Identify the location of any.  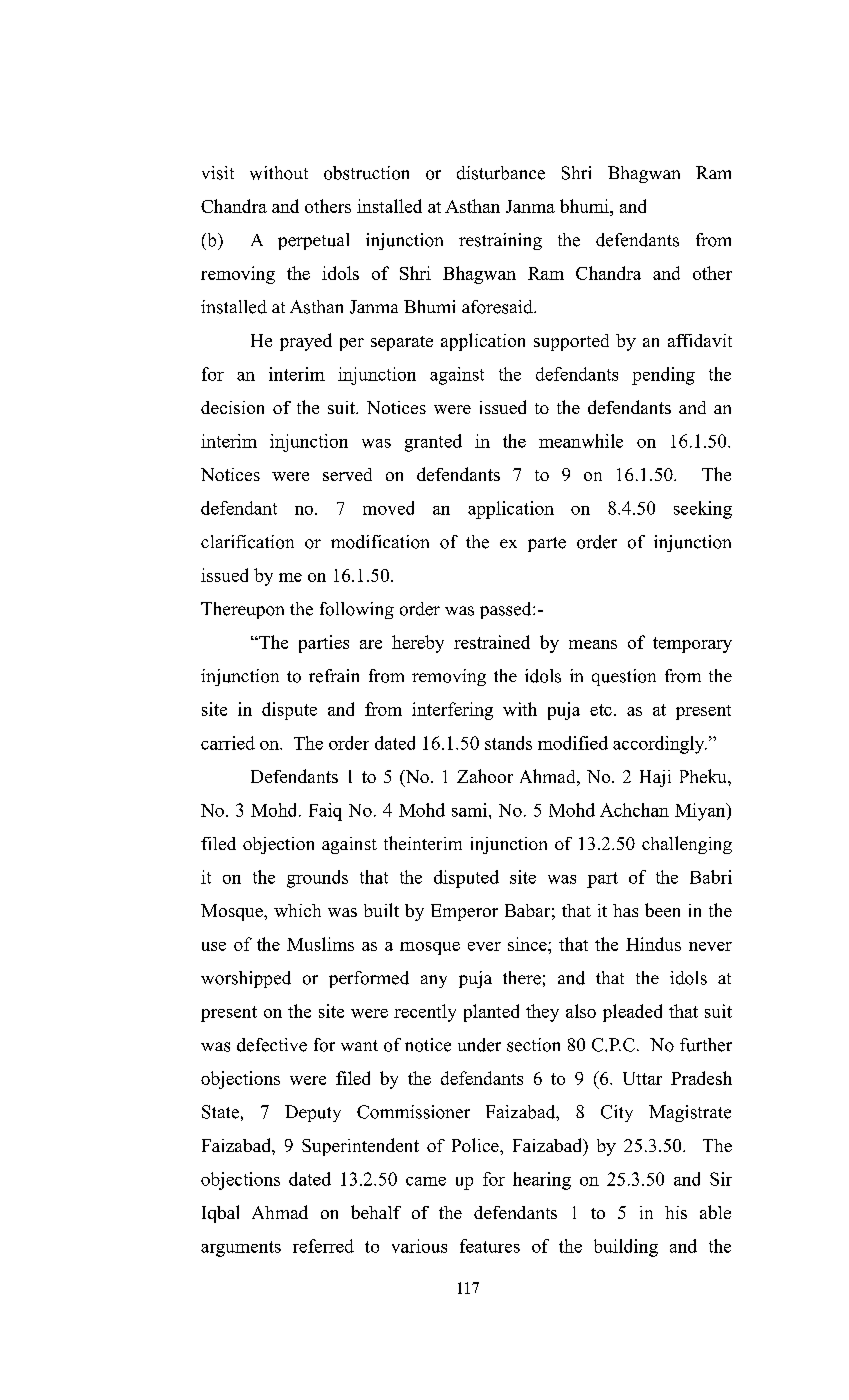
(434, 981).
